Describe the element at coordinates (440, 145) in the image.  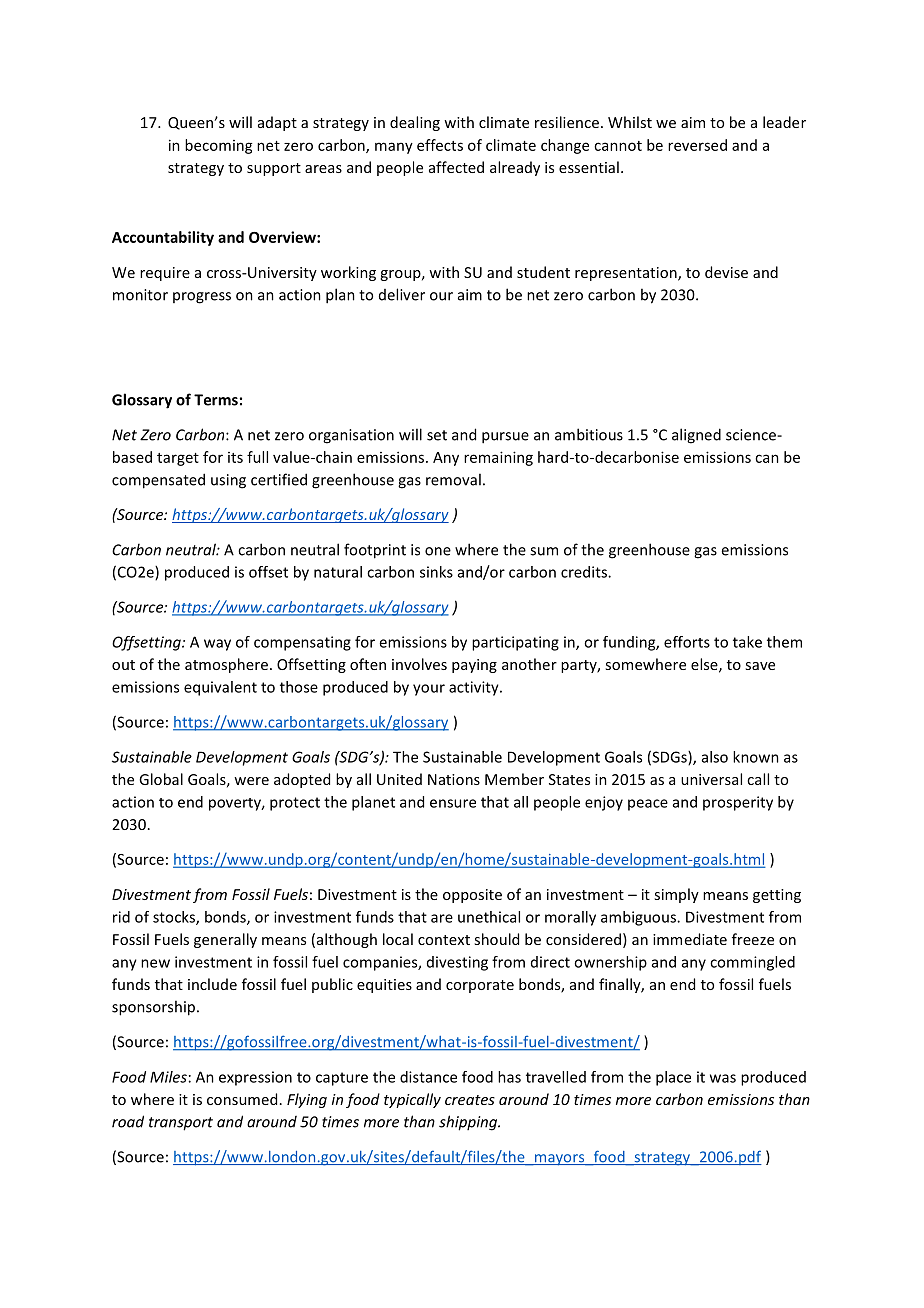
I see `effects` at that location.
